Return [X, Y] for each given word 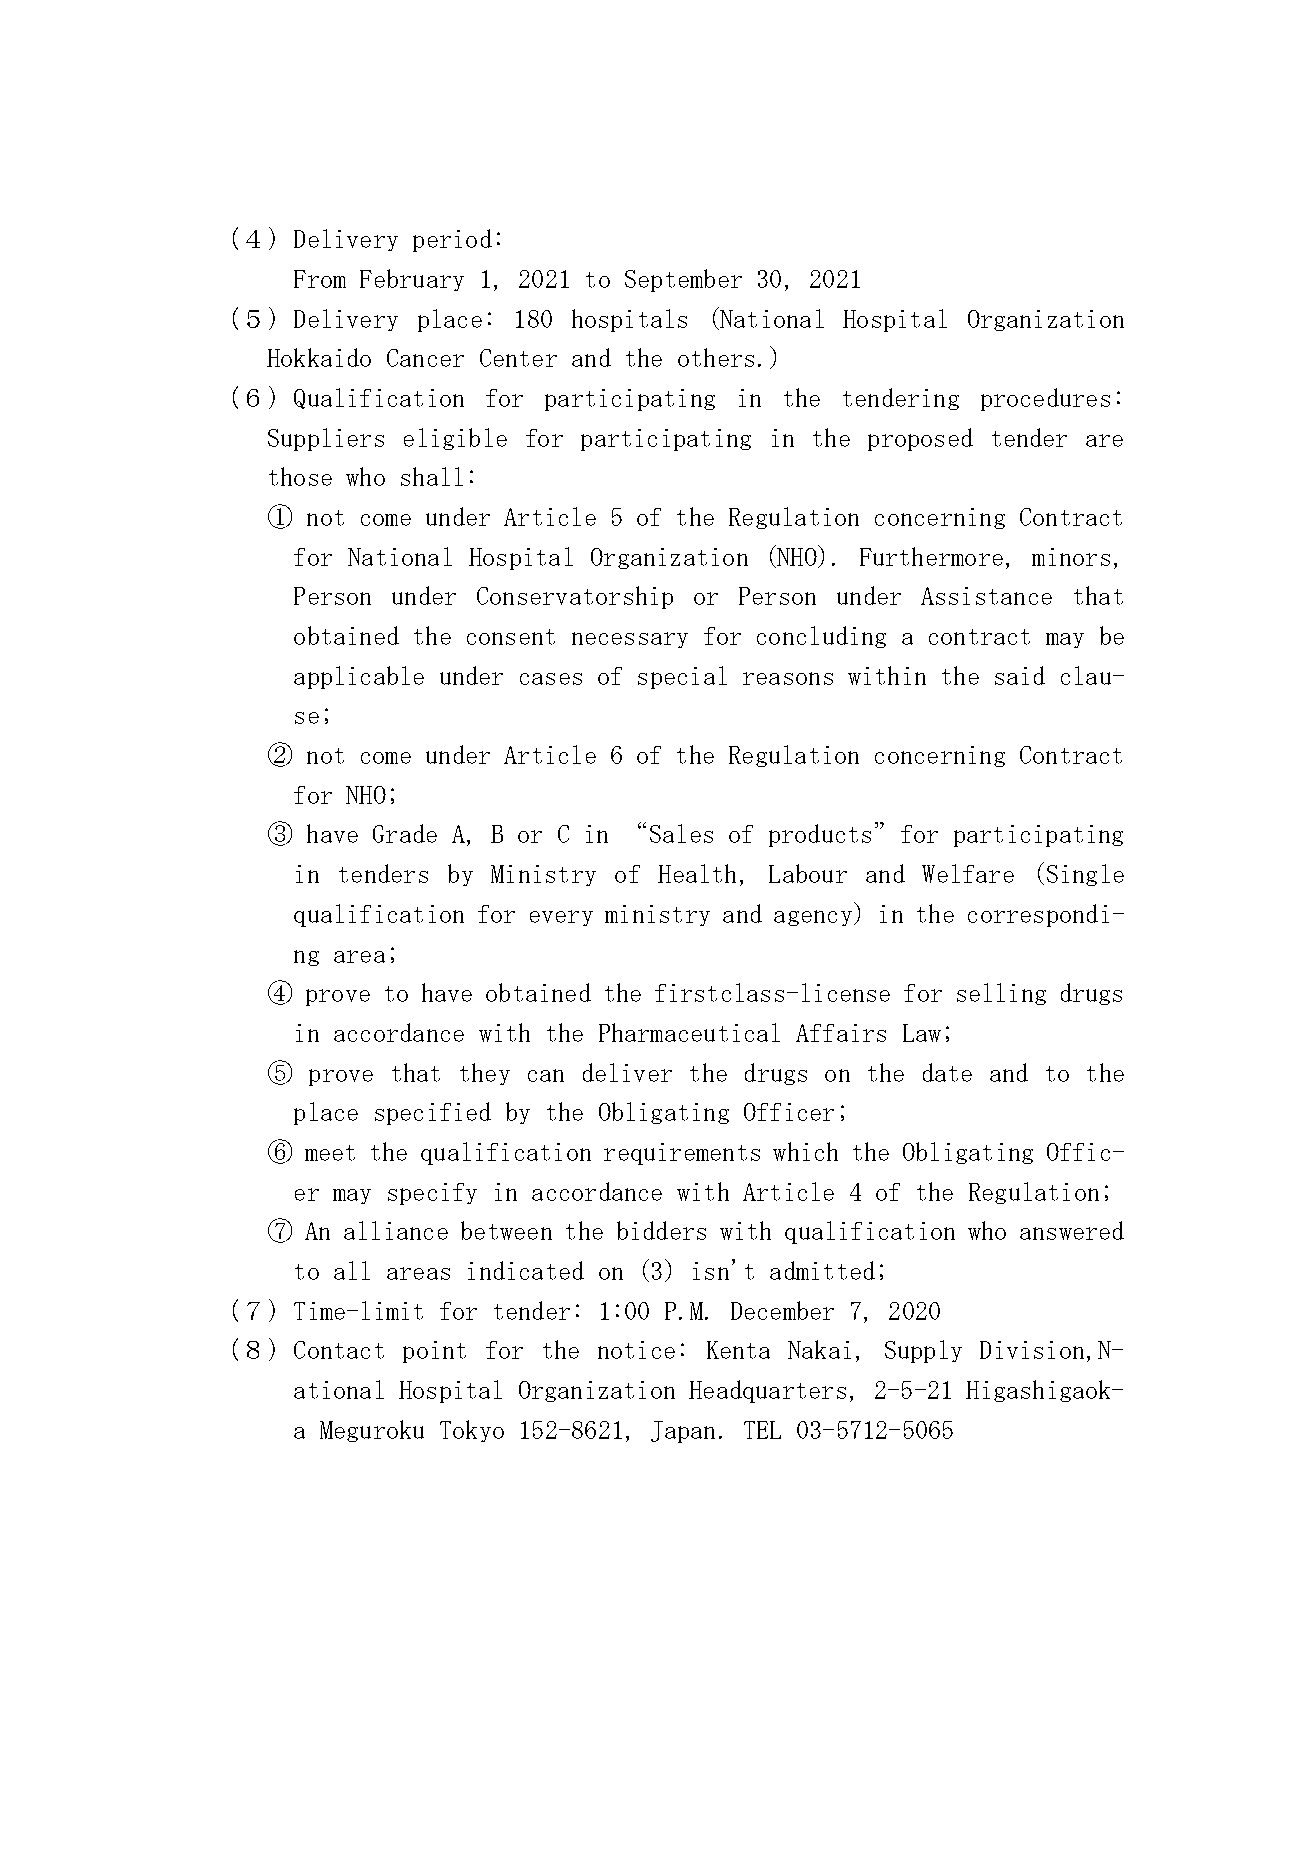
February [412, 280]
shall [432, 476]
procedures [1045, 399]
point [434, 1352]
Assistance [986, 596]
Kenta [738, 1350]
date [947, 1072]
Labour [808, 873]
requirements [682, 1154]
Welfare [968, 873]
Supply [923, 1351]
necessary [630, 640]
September [683, 280]
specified [433, 1113]
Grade [405, 833]
